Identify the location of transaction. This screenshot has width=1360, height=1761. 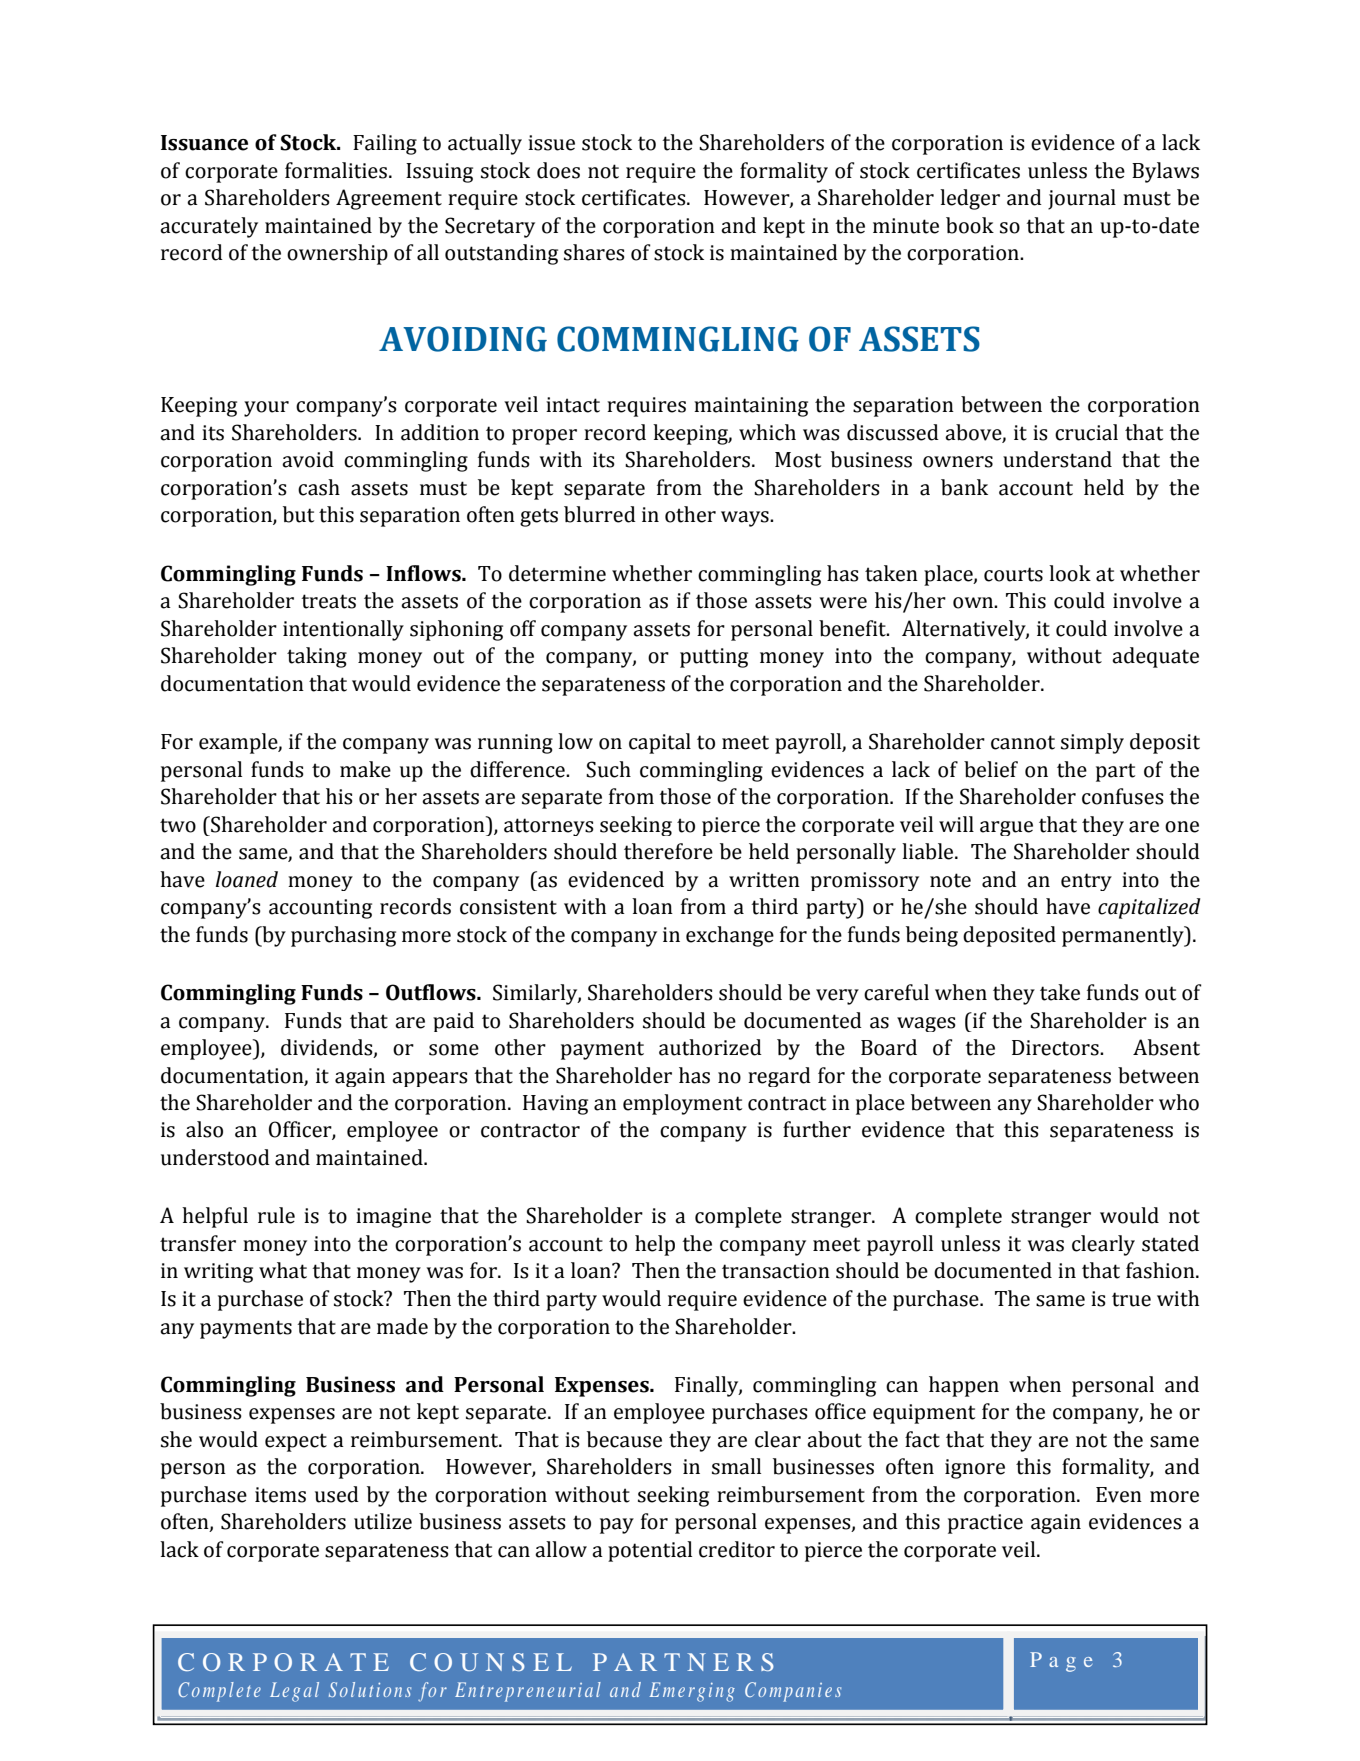
(776, 1271).
